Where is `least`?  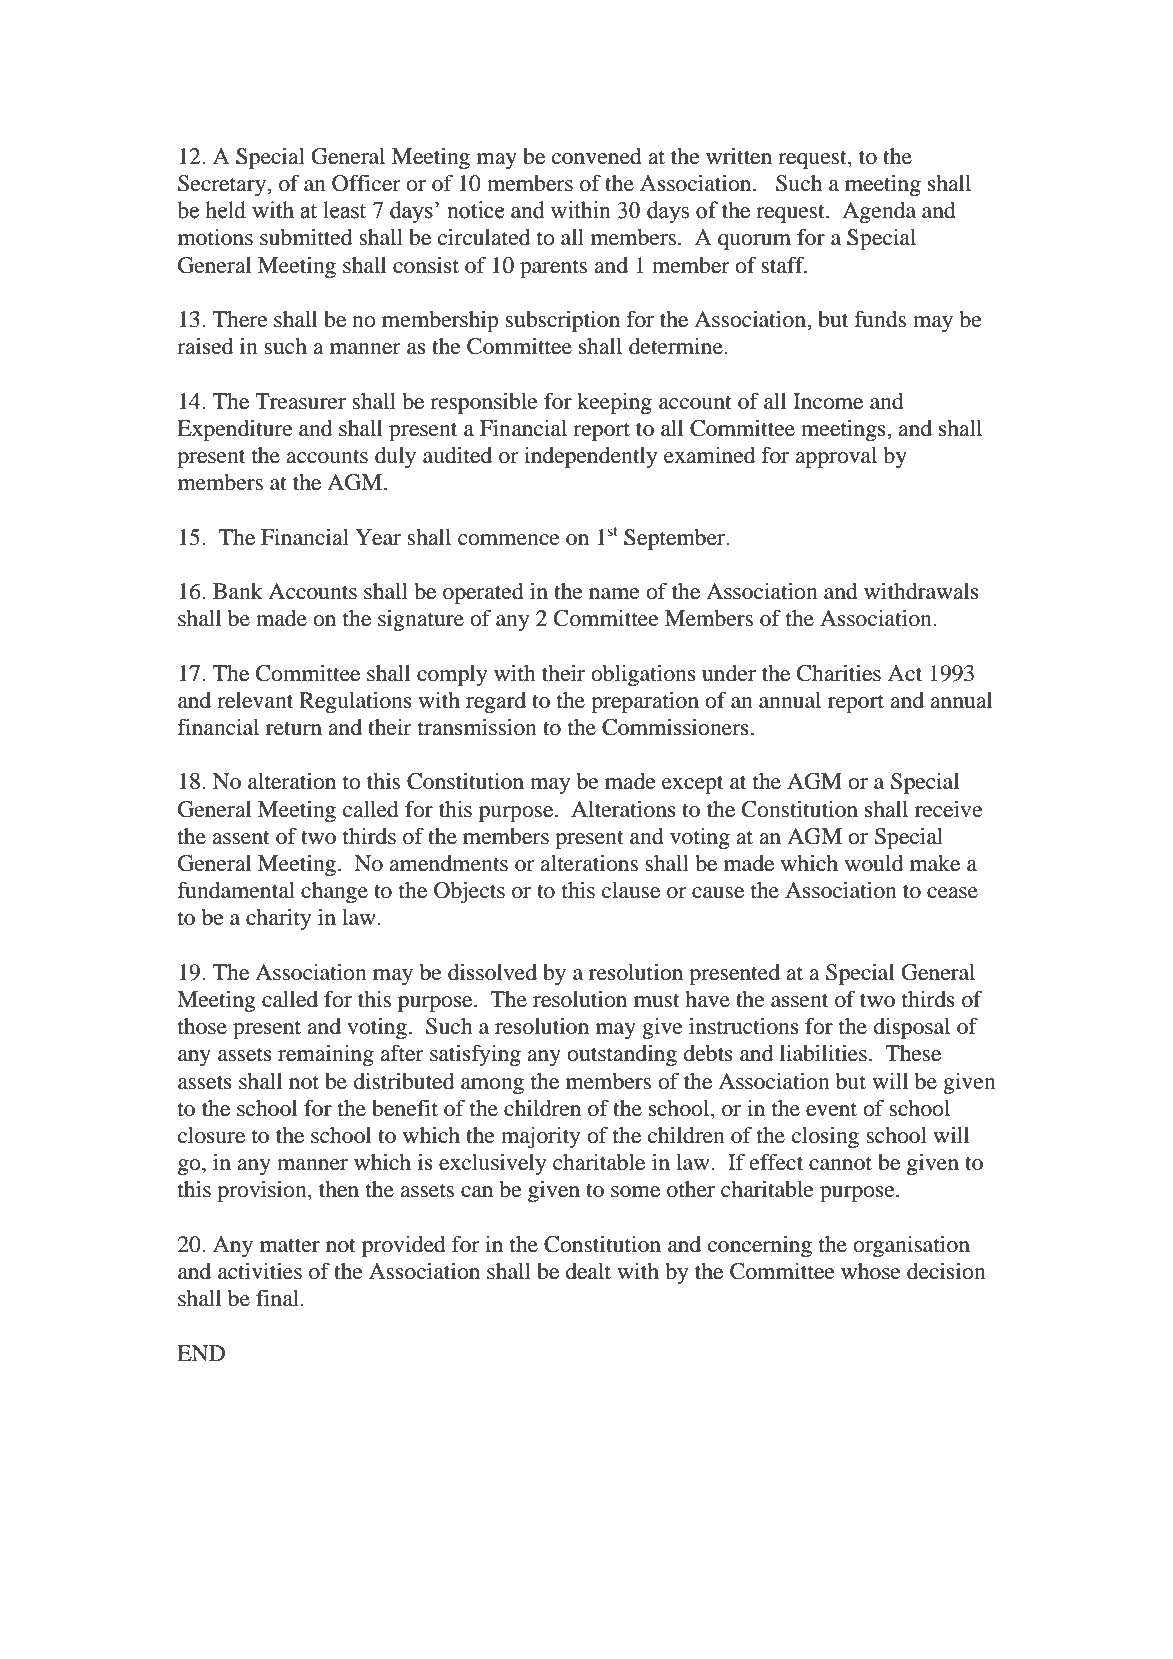 least is located at coordinates (344, 210).
